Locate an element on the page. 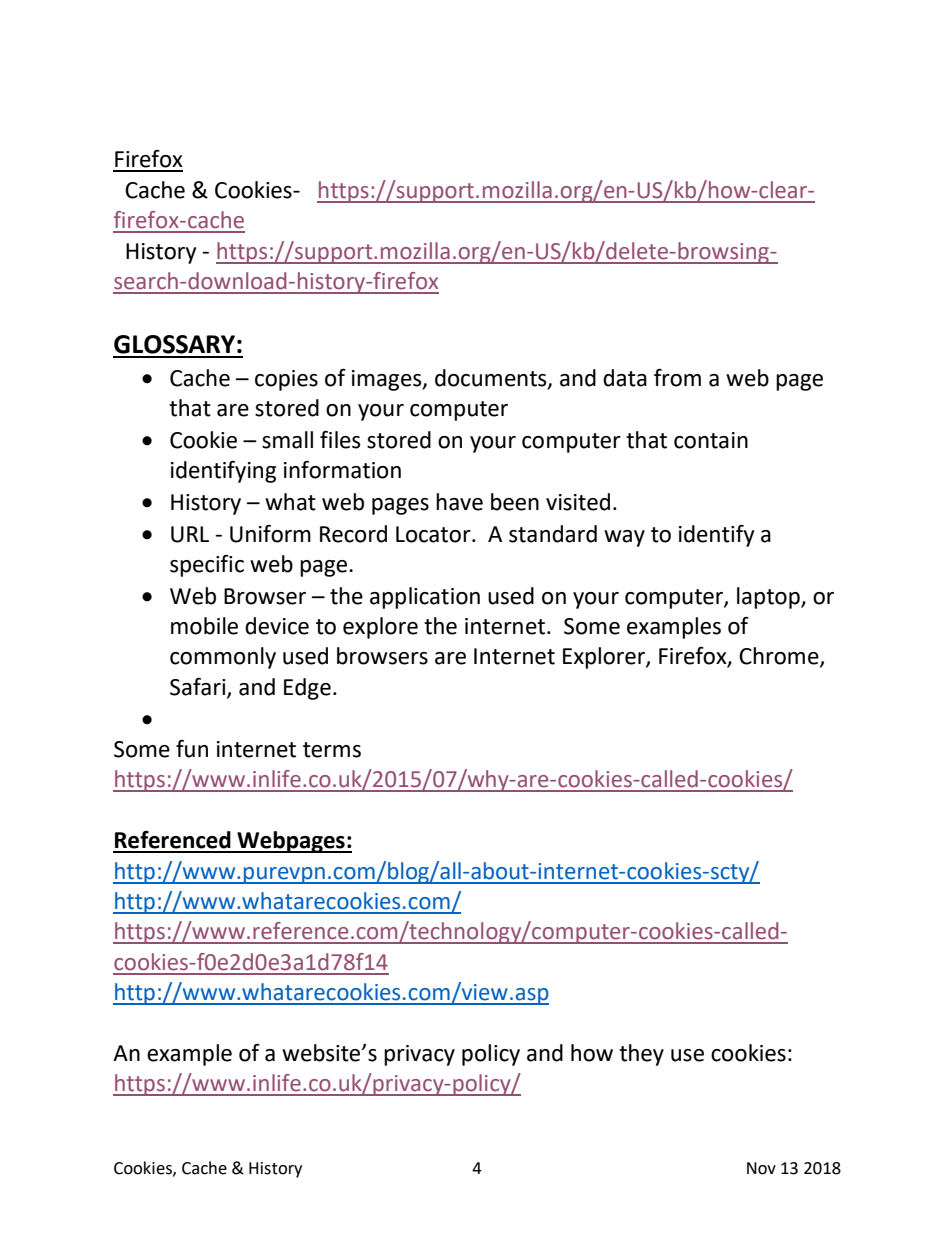 The height and width of the page is (1233, 952). they is located at coordinates (641, 1055).
